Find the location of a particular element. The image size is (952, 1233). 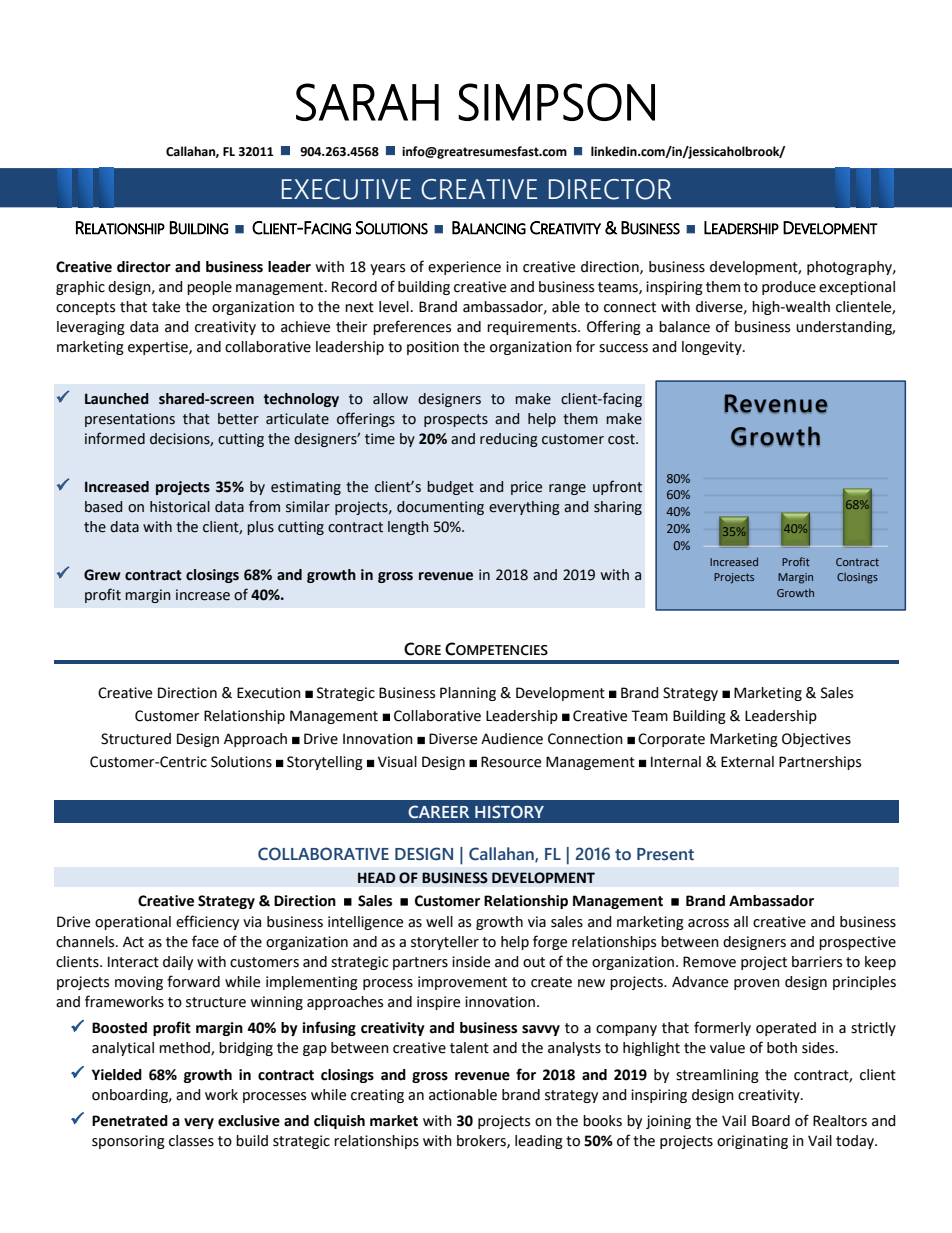

produce is located at coordinates (789, 288).
